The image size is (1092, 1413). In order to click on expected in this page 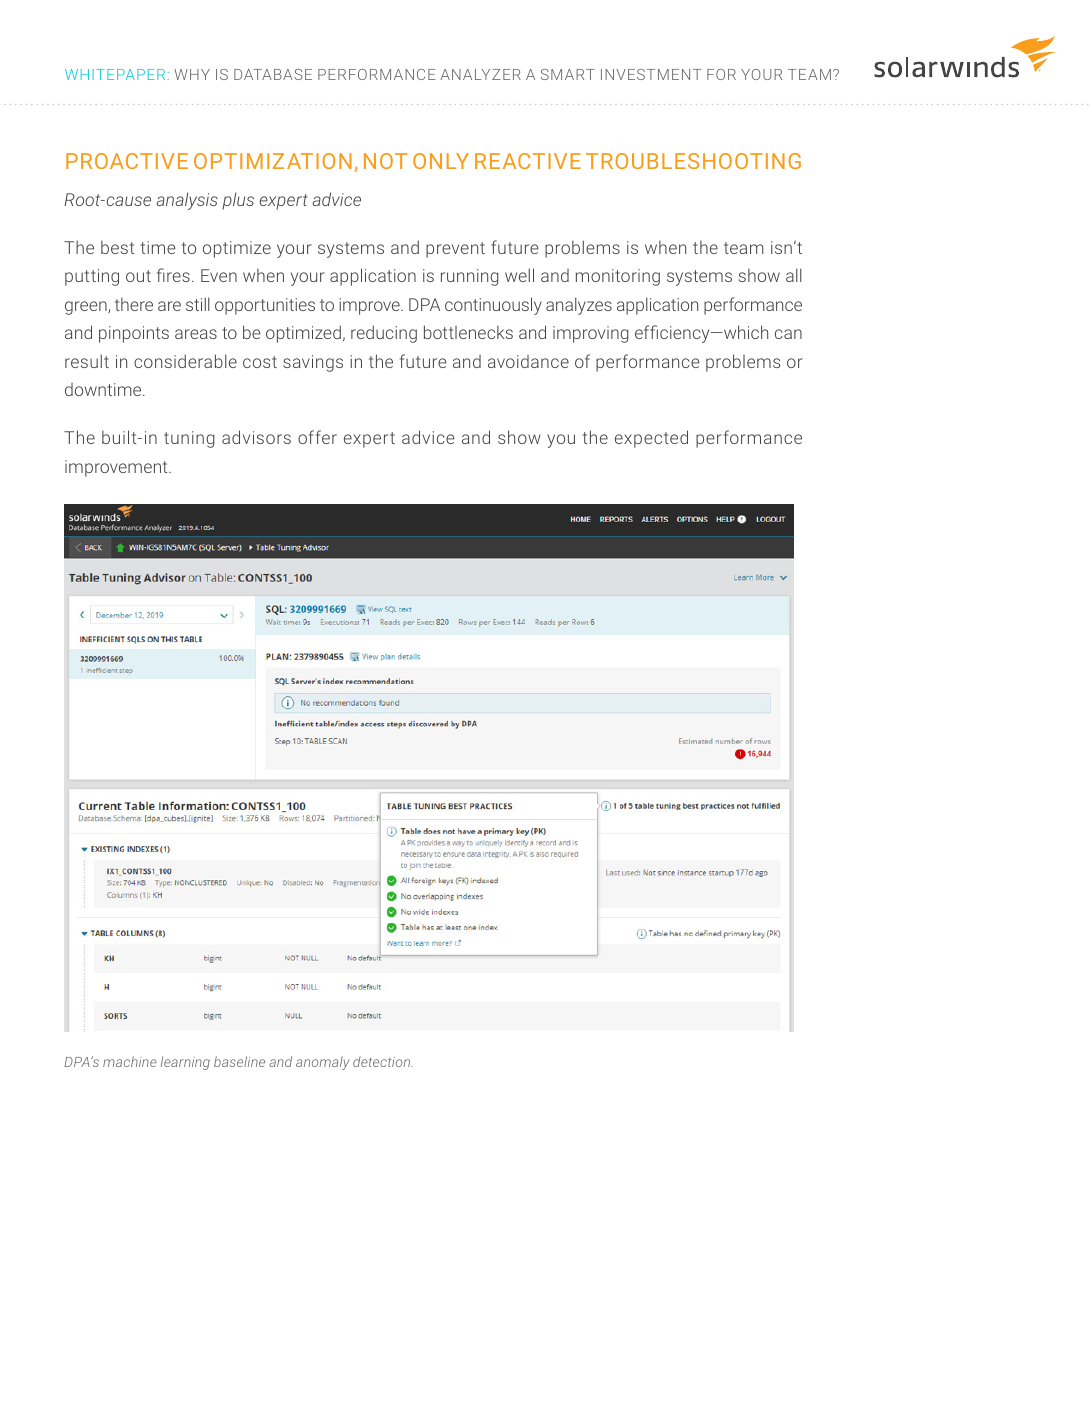, I will do `click(651, 439)`.
